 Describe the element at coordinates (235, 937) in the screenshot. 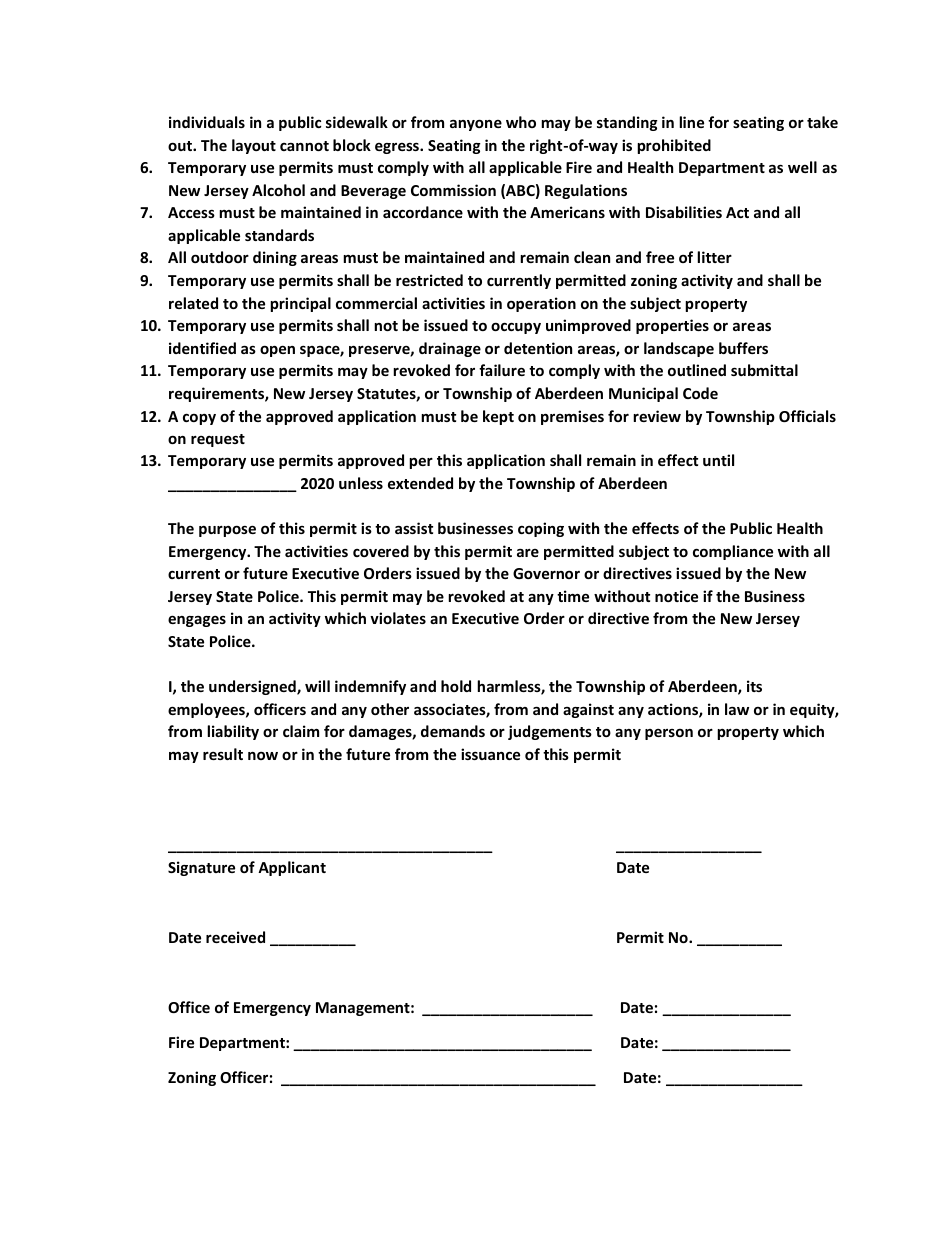

I see `received` at that location.
